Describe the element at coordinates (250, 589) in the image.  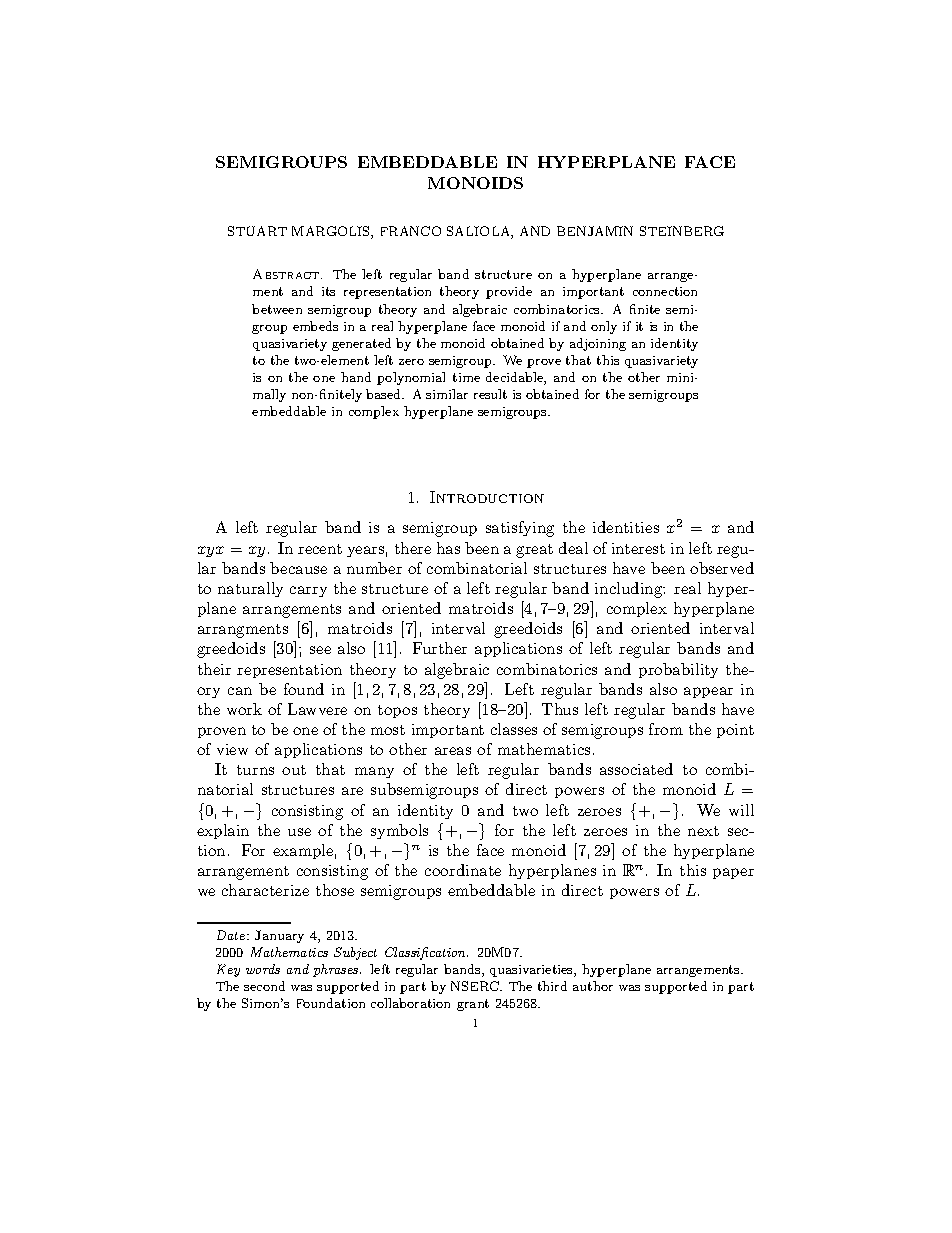
I see `naturally` at that location.
